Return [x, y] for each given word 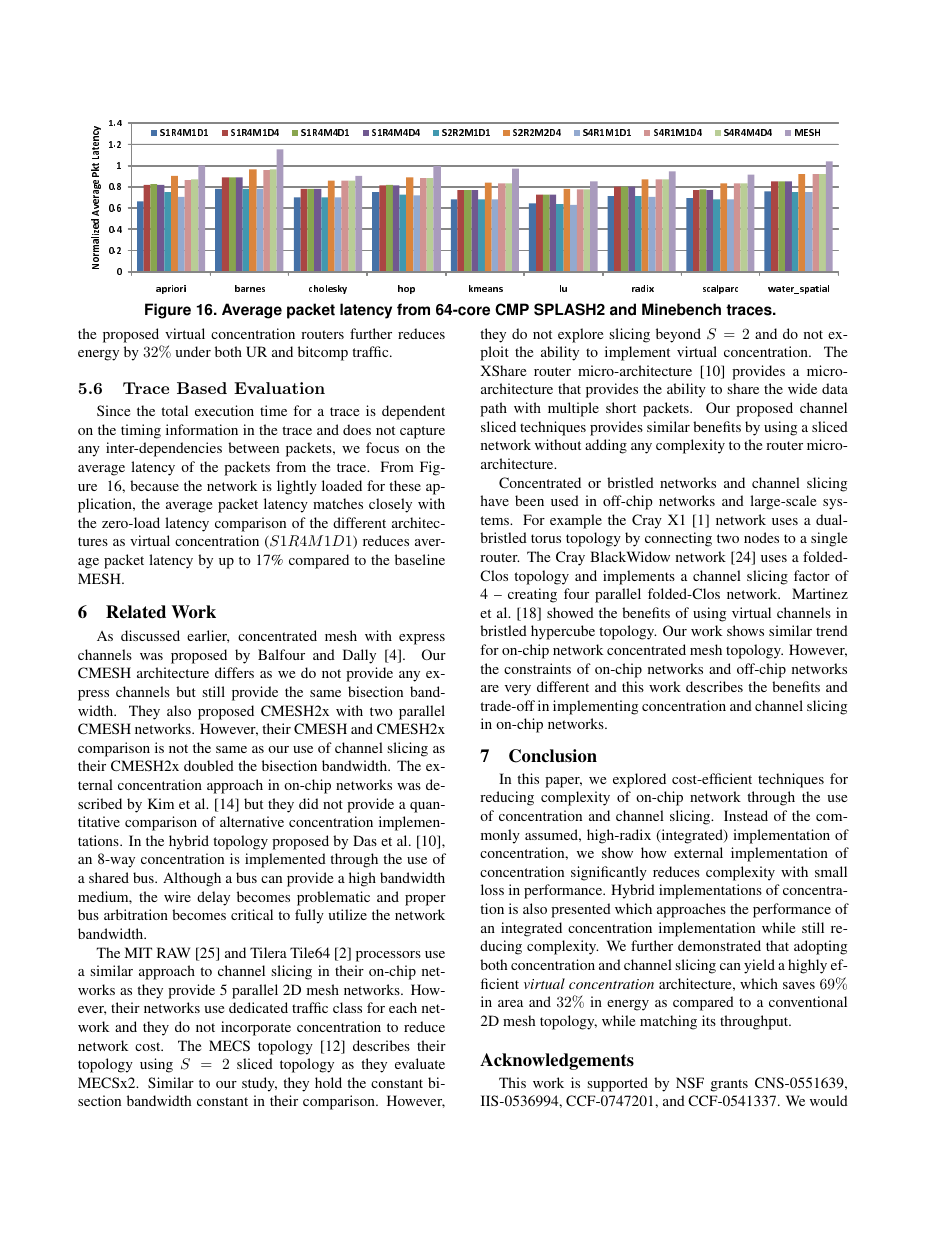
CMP [512, 309]
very [518, 690]
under [193, 351]
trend [832, 630]
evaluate [420, 1063]
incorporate [256, 1028]
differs [234, 672]
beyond [678, 335]
